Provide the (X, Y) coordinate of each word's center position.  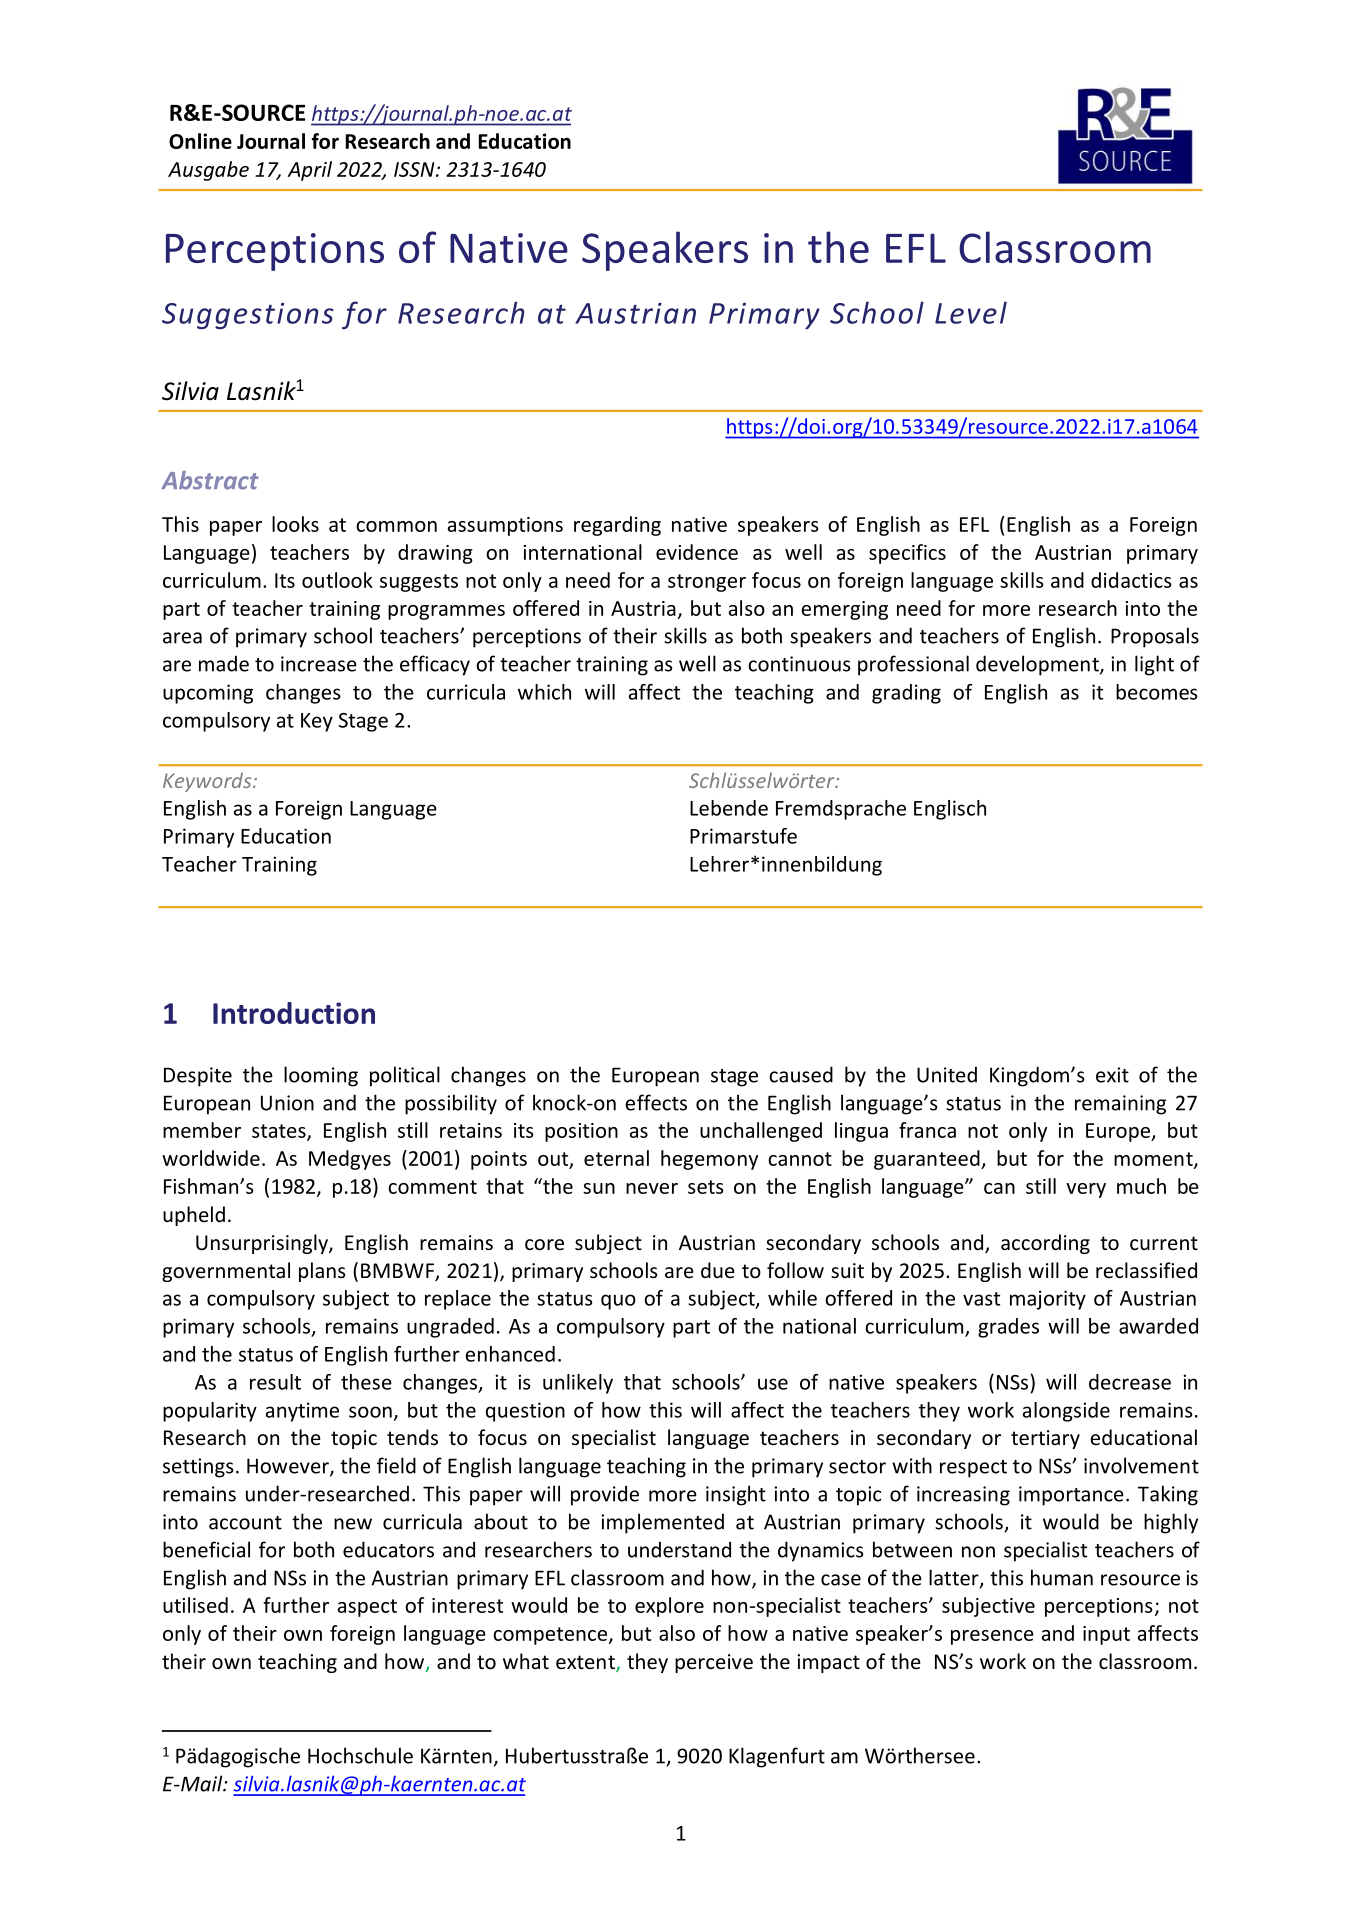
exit (1112, 1075)
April (310, 171)
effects (656, 1102)
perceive (714, 1663)
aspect (367, 1608)
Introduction (294, 1013)
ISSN (415, 169)
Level (971, 312)
